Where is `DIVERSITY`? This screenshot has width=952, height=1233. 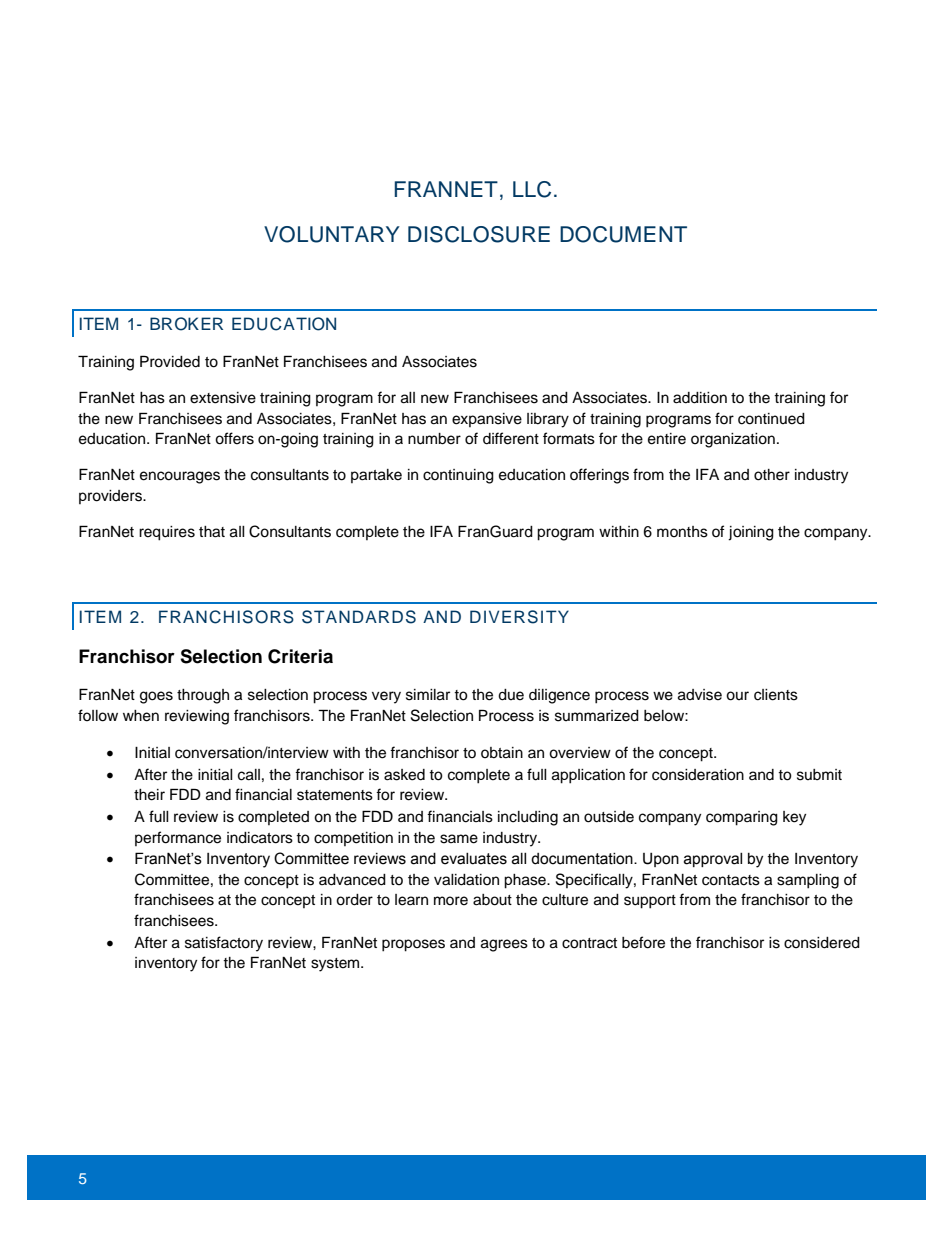
DIVERSITY is located at coordinates (519, 617).
